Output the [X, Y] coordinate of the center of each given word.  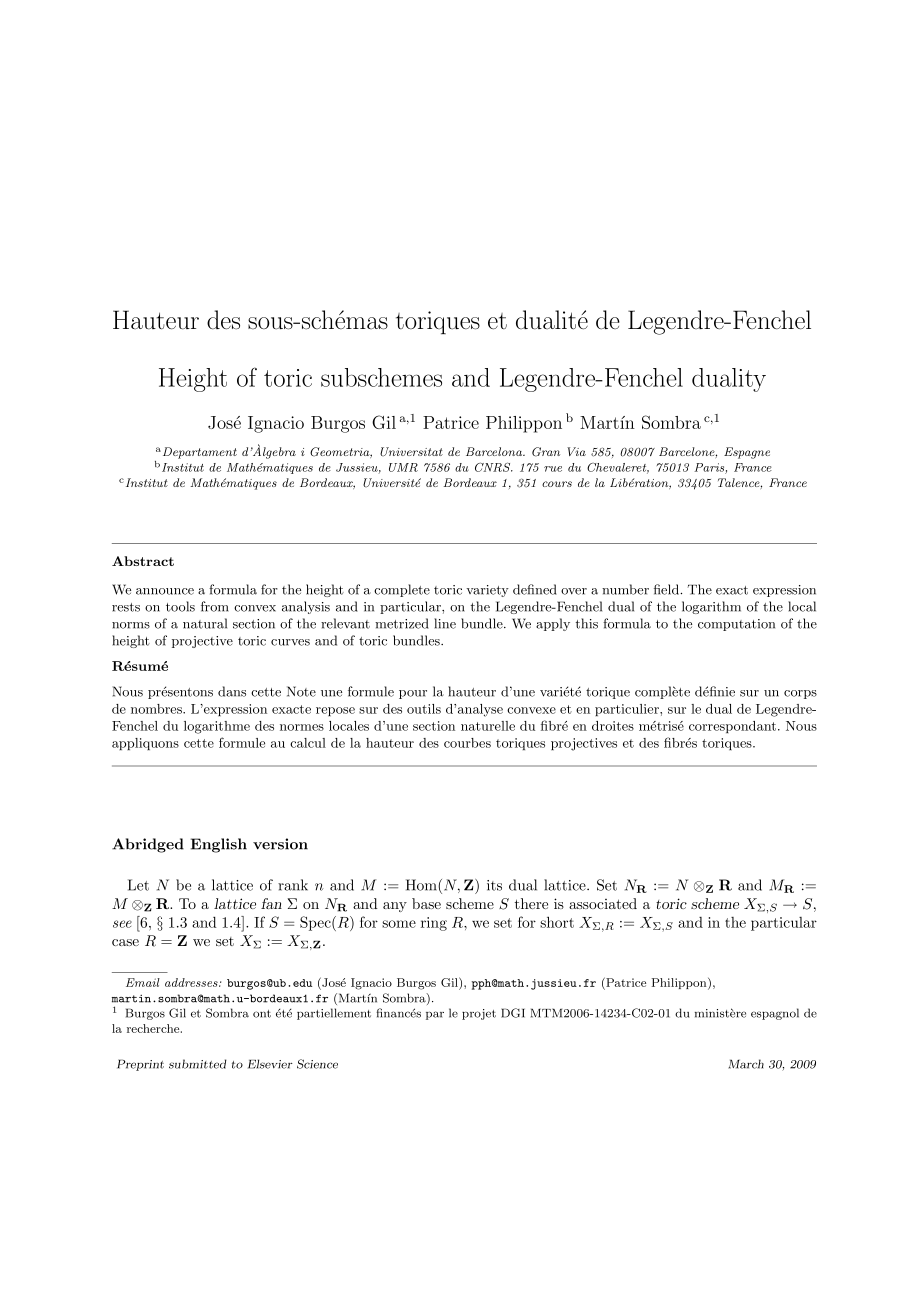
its [494, 885]
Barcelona [495, 451]
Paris [710, 468]
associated [603, 903]
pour [413, 694]
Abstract [143, 561]
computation [736, 625]
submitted [198, 1064]
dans [232, 691]
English [219, 845]
